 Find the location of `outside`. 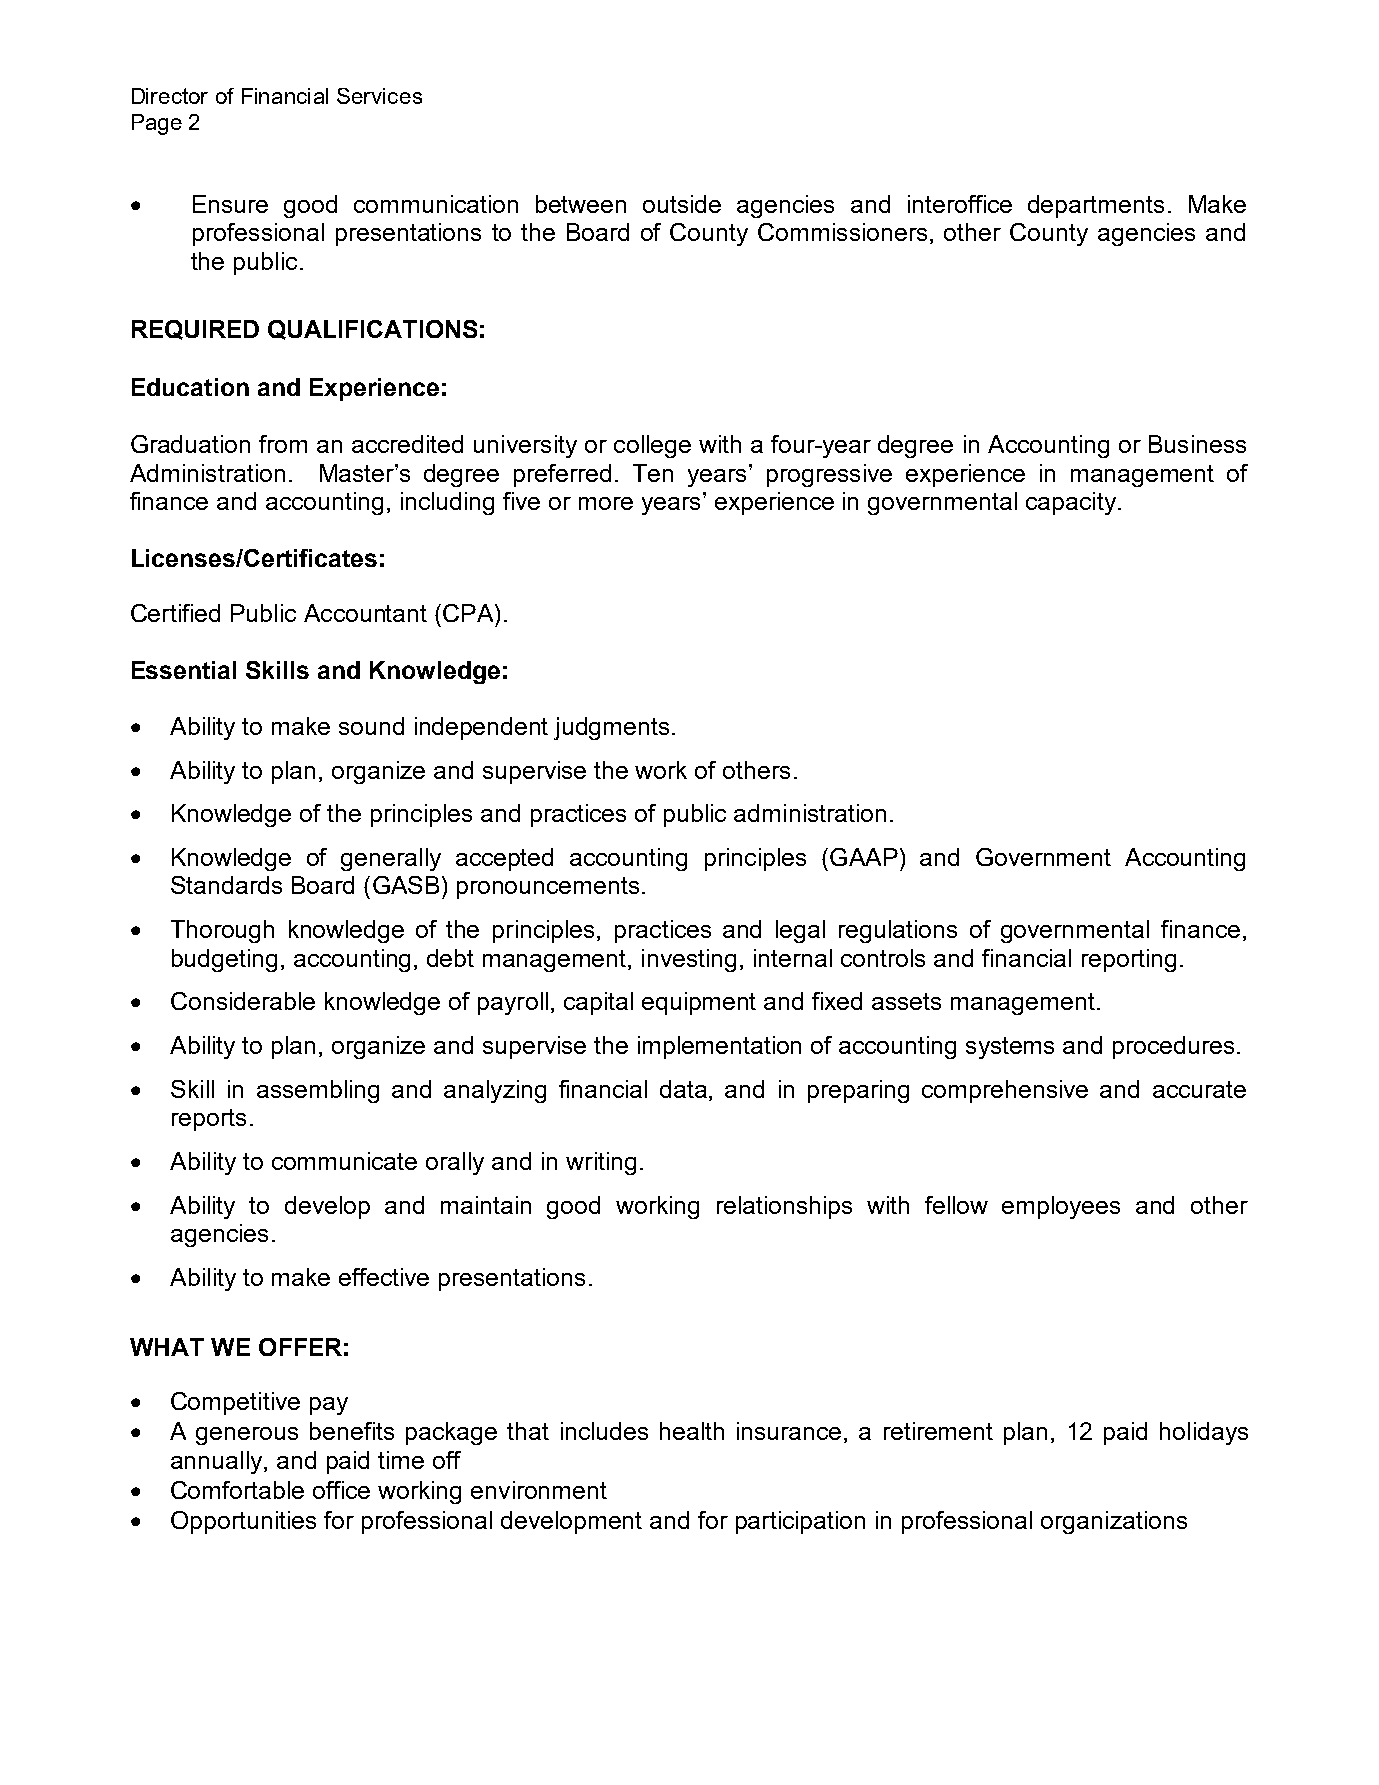

outside is located at coordinates (682, 204).
